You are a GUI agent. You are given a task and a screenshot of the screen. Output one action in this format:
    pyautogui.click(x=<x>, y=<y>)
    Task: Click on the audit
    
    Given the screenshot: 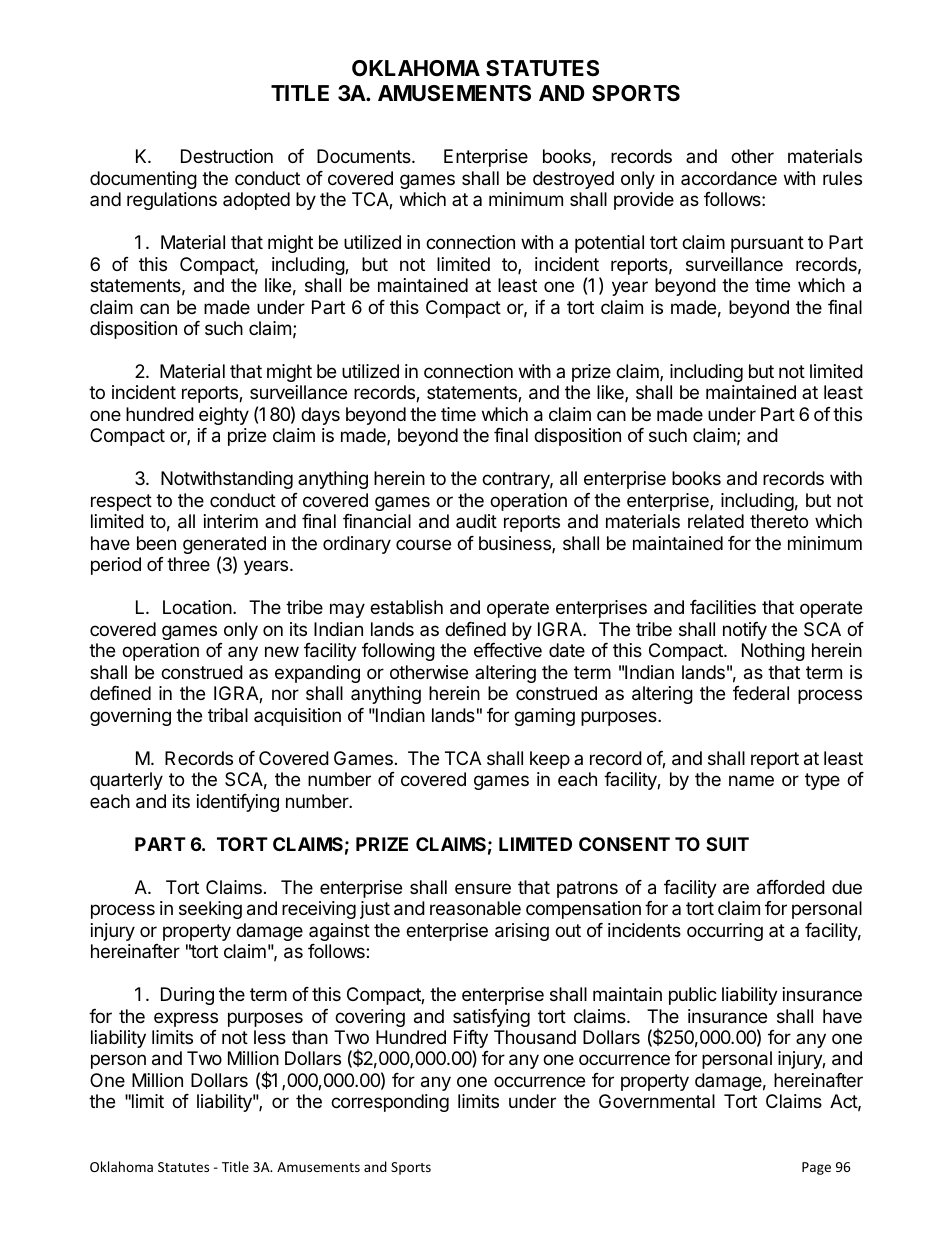 What is the action you would take?
    pyautogui.click(x=476, y=521)
